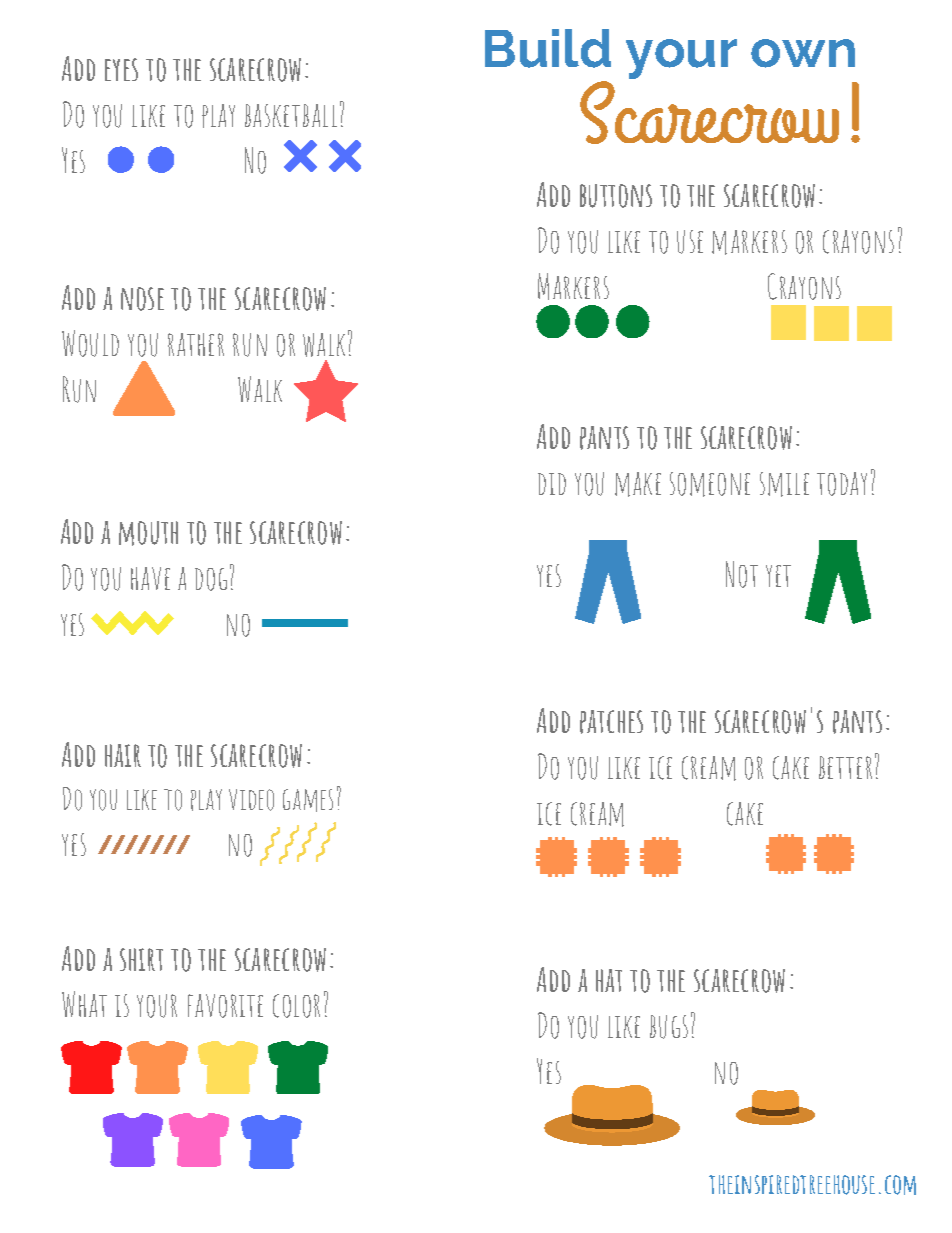 This screenshot has width=952, height=1233. Describe the element at coordinates (148, 533) in the screenshot. I see `mouth` at that location.
